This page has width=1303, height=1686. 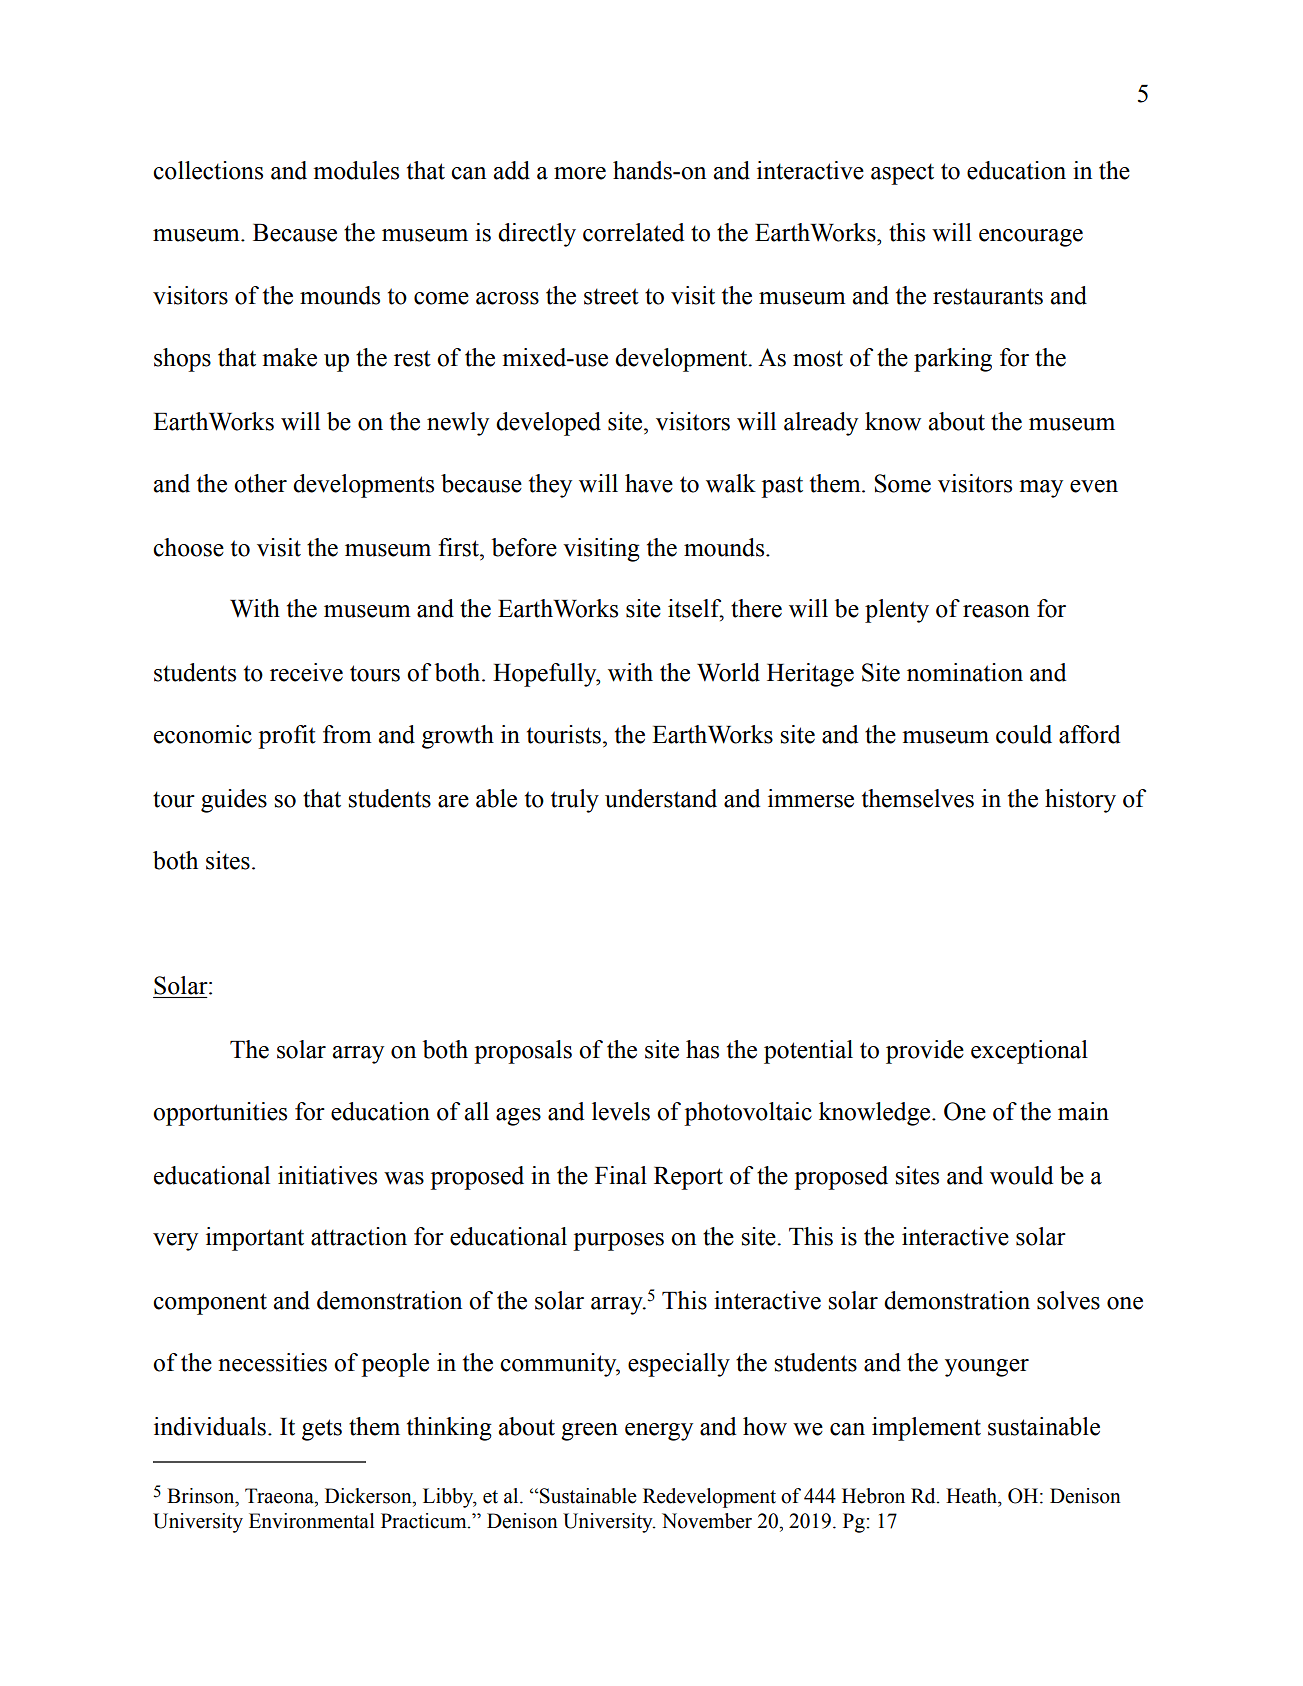 What do you see at coordinates (356, 170) in the page?
I see `modules` at bounding box center [356, 170].
